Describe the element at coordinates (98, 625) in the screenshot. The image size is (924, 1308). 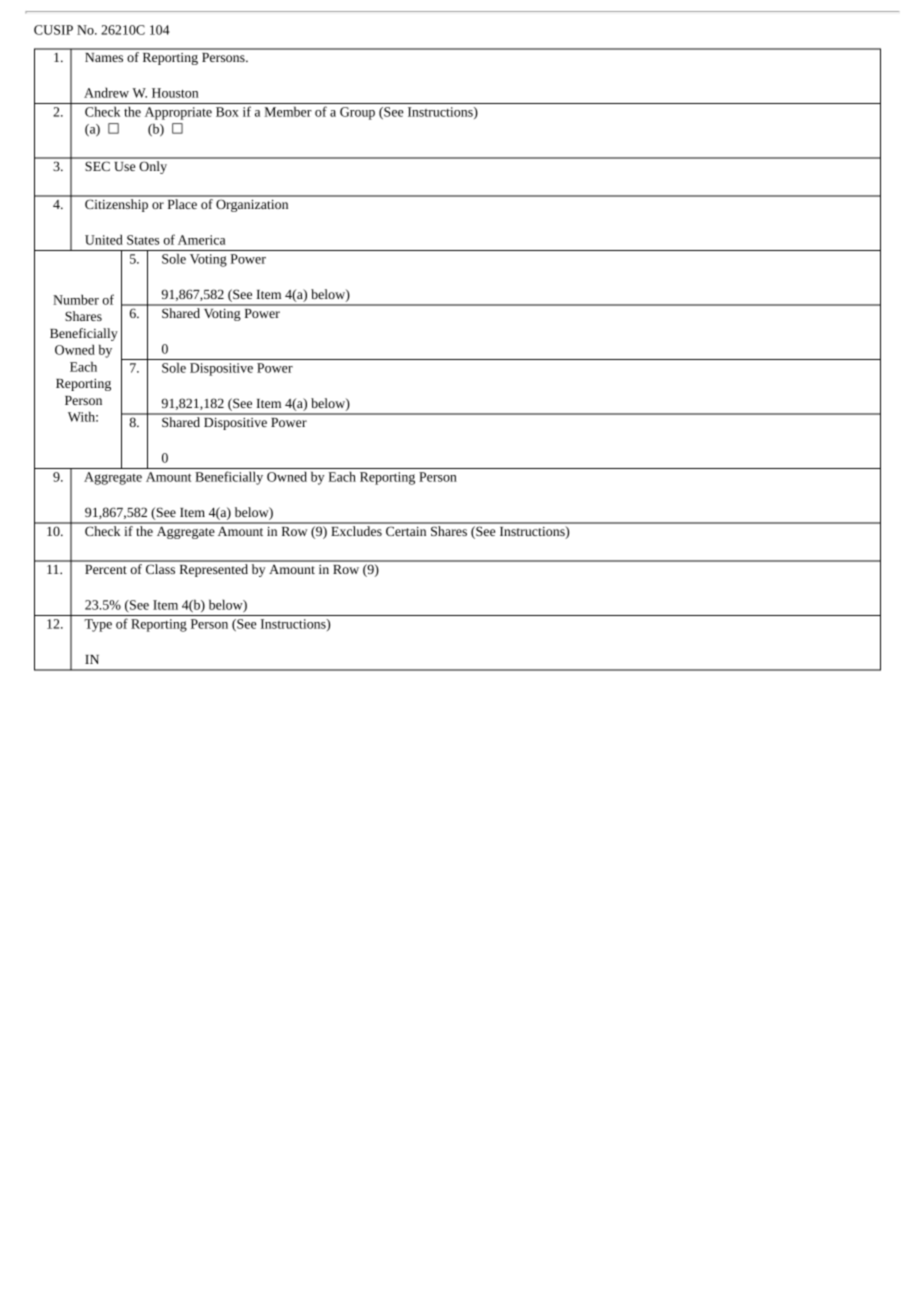
I see `Type` at that location.
